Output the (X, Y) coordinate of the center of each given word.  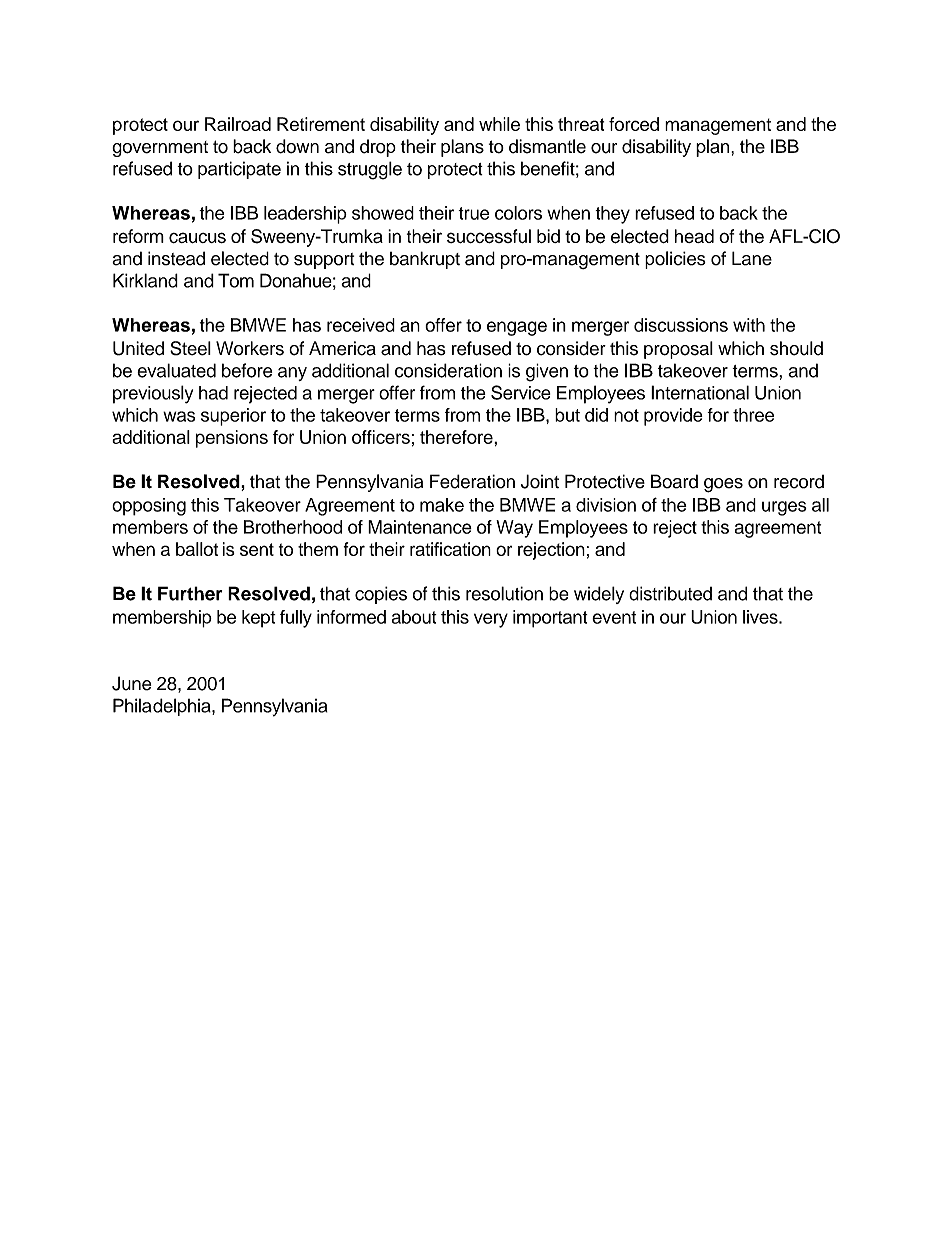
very (491, 620)
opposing (149, 507)
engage (517, 328)
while (499, 124)
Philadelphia (163, 707)
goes (723, 485)
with (749, 325)
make (442, 505)
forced (634, 124)
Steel (190, 348)
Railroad (238, 124)
